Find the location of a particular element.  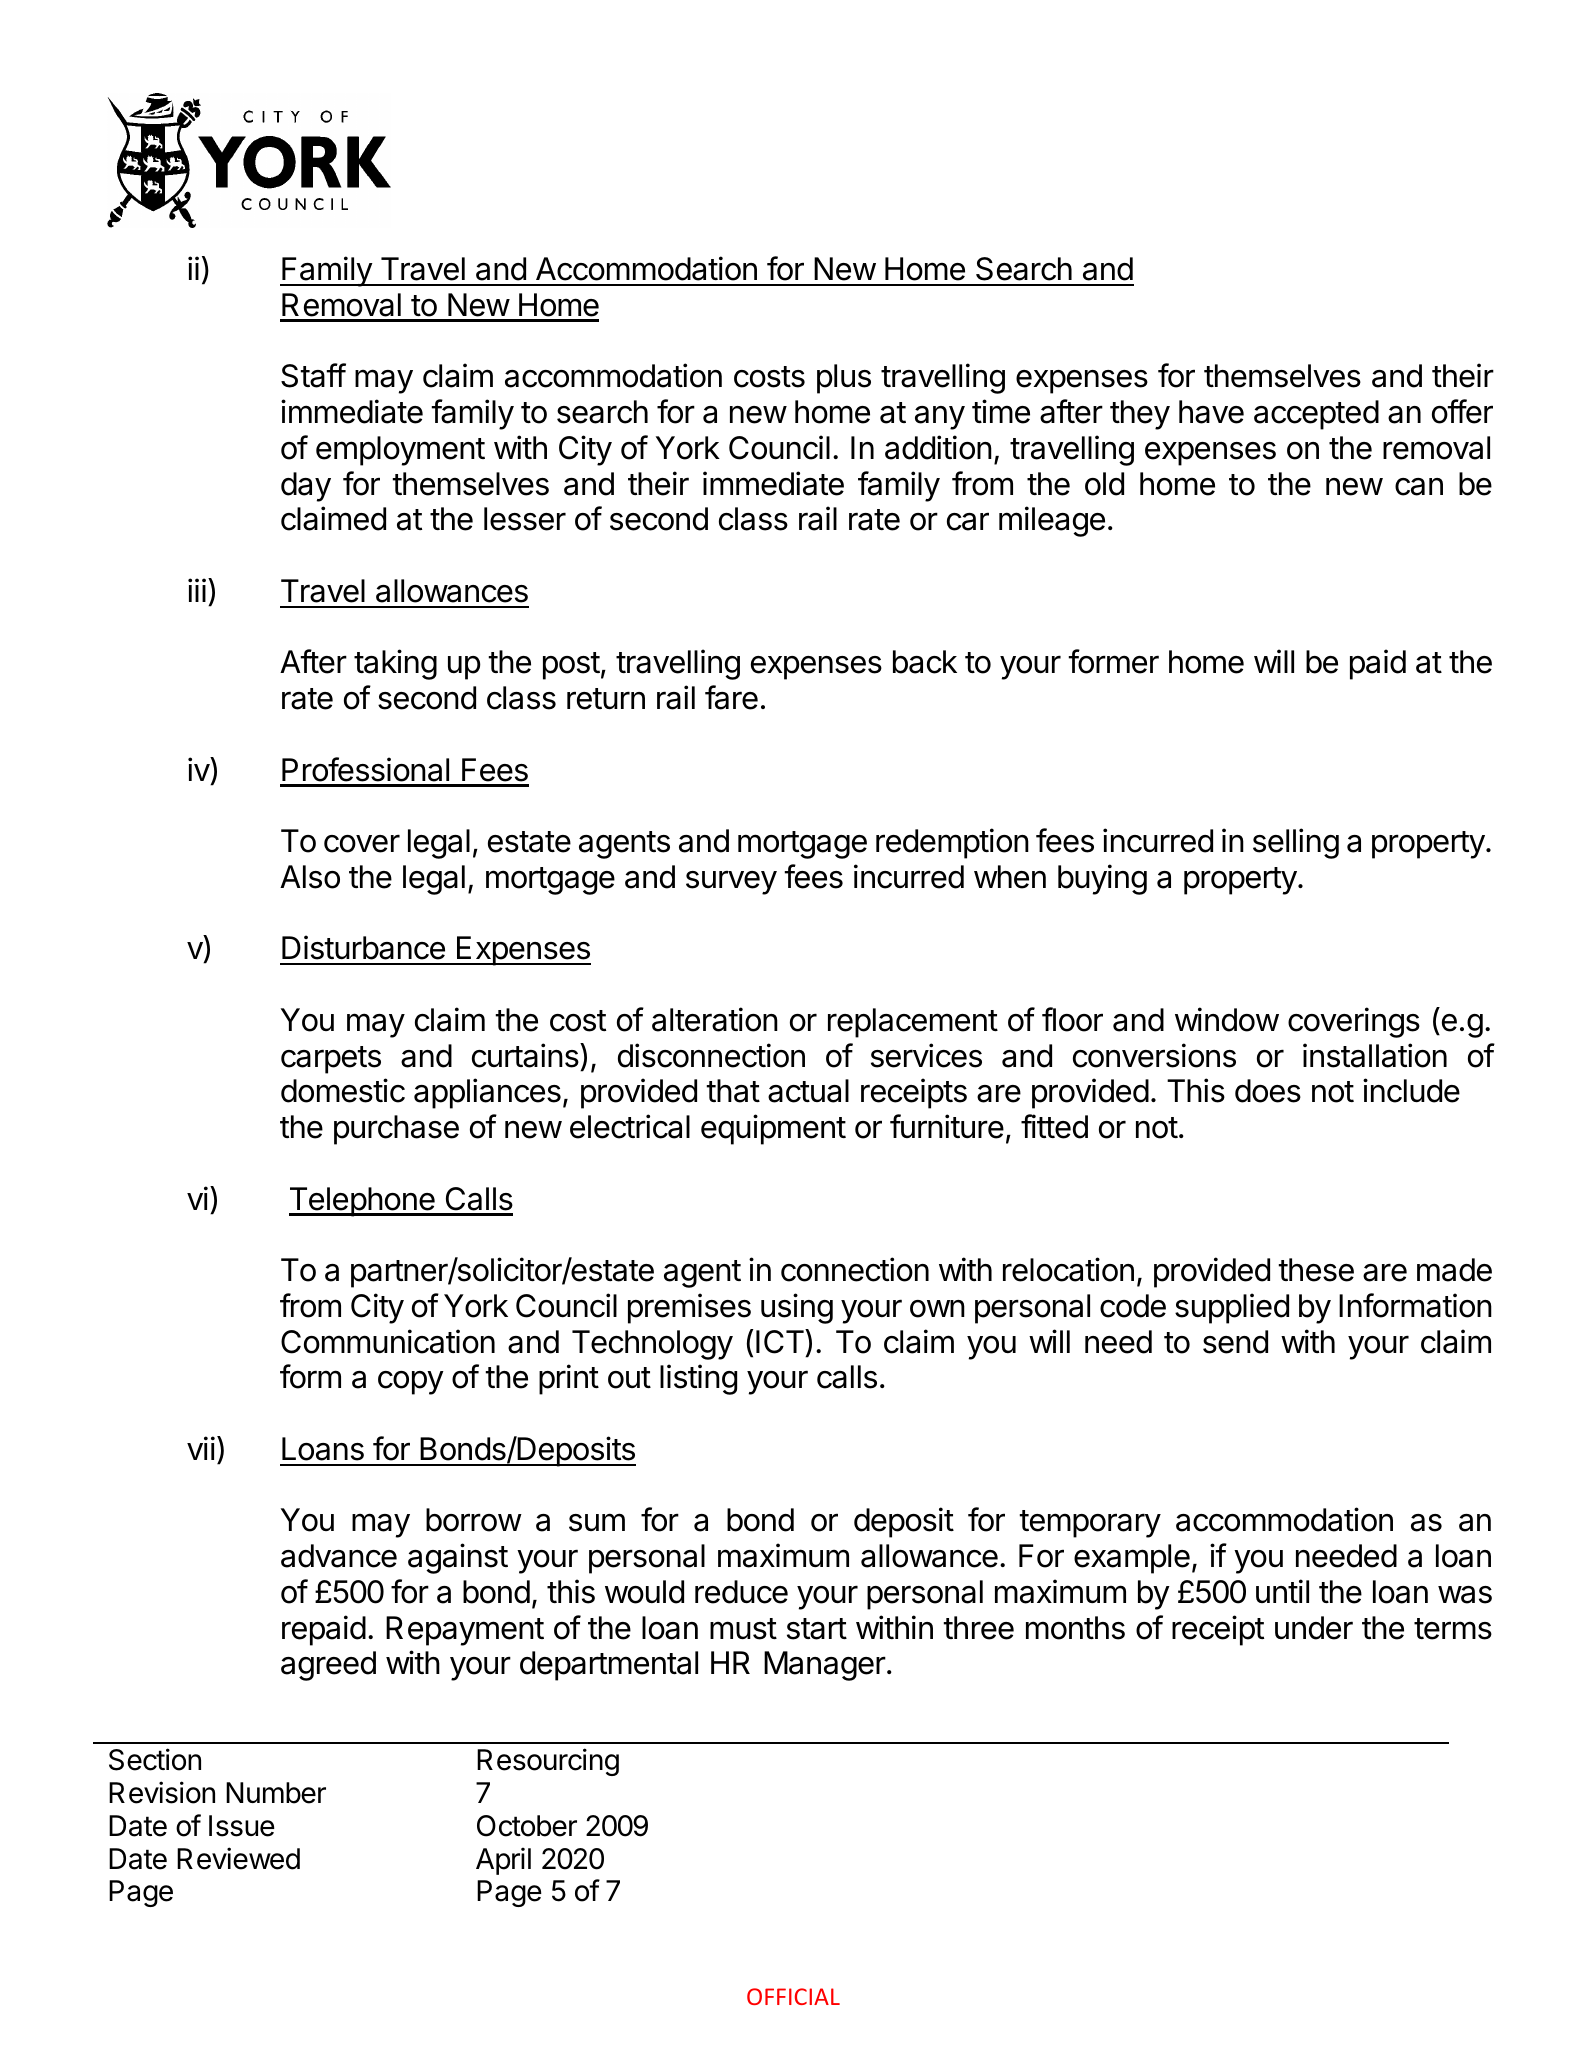

actual is located at coordinates (808, 1091).
